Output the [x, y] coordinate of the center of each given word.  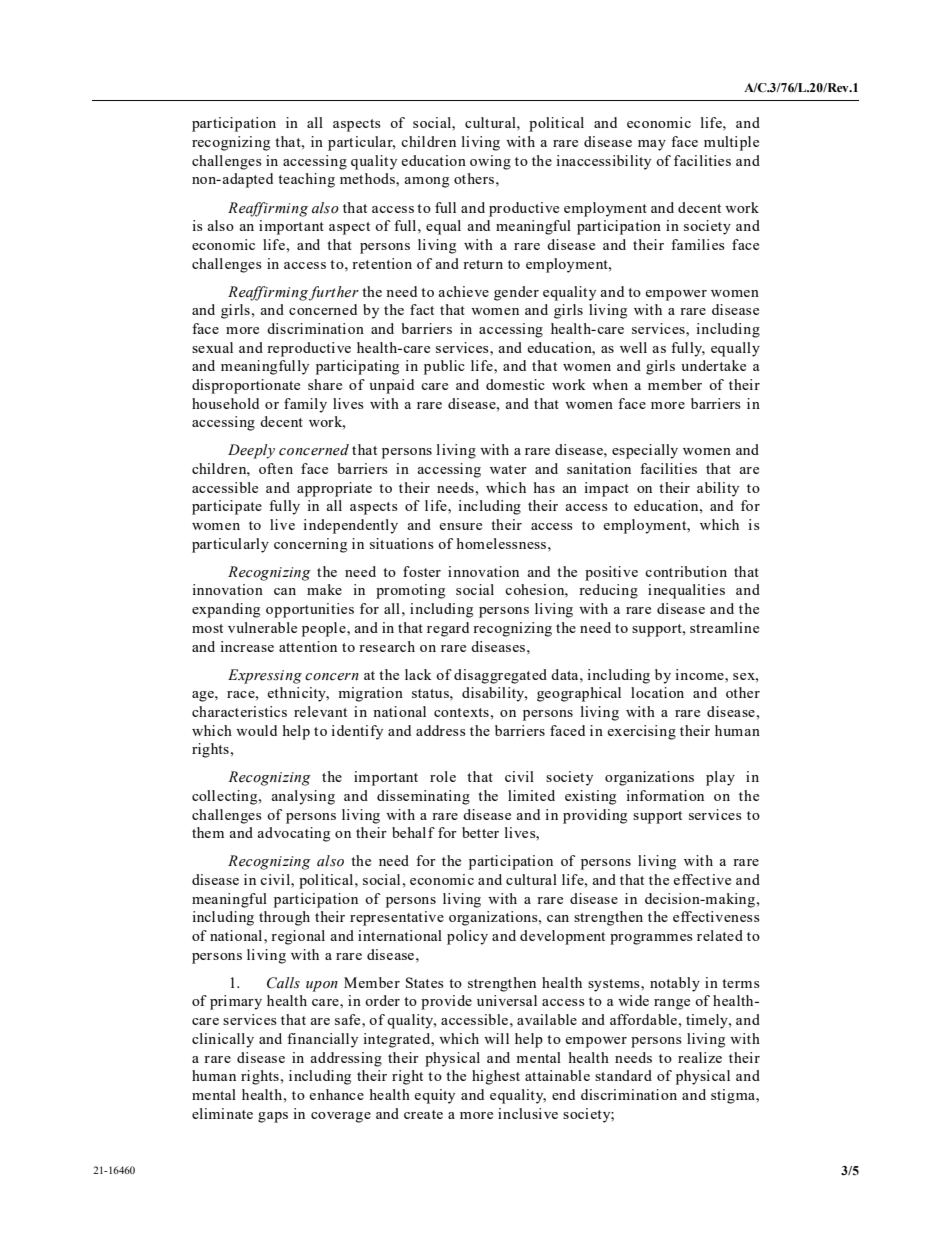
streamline [724, 627]
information [665, 795]
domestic [515, 384]
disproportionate [246, 386]
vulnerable [262, 627]
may [652, 145]
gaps [273, 1117]
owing [490, 162]
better [480, 832]
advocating [293, 834]
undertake [713, 365]
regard [448, 629]
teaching [306, 180]
